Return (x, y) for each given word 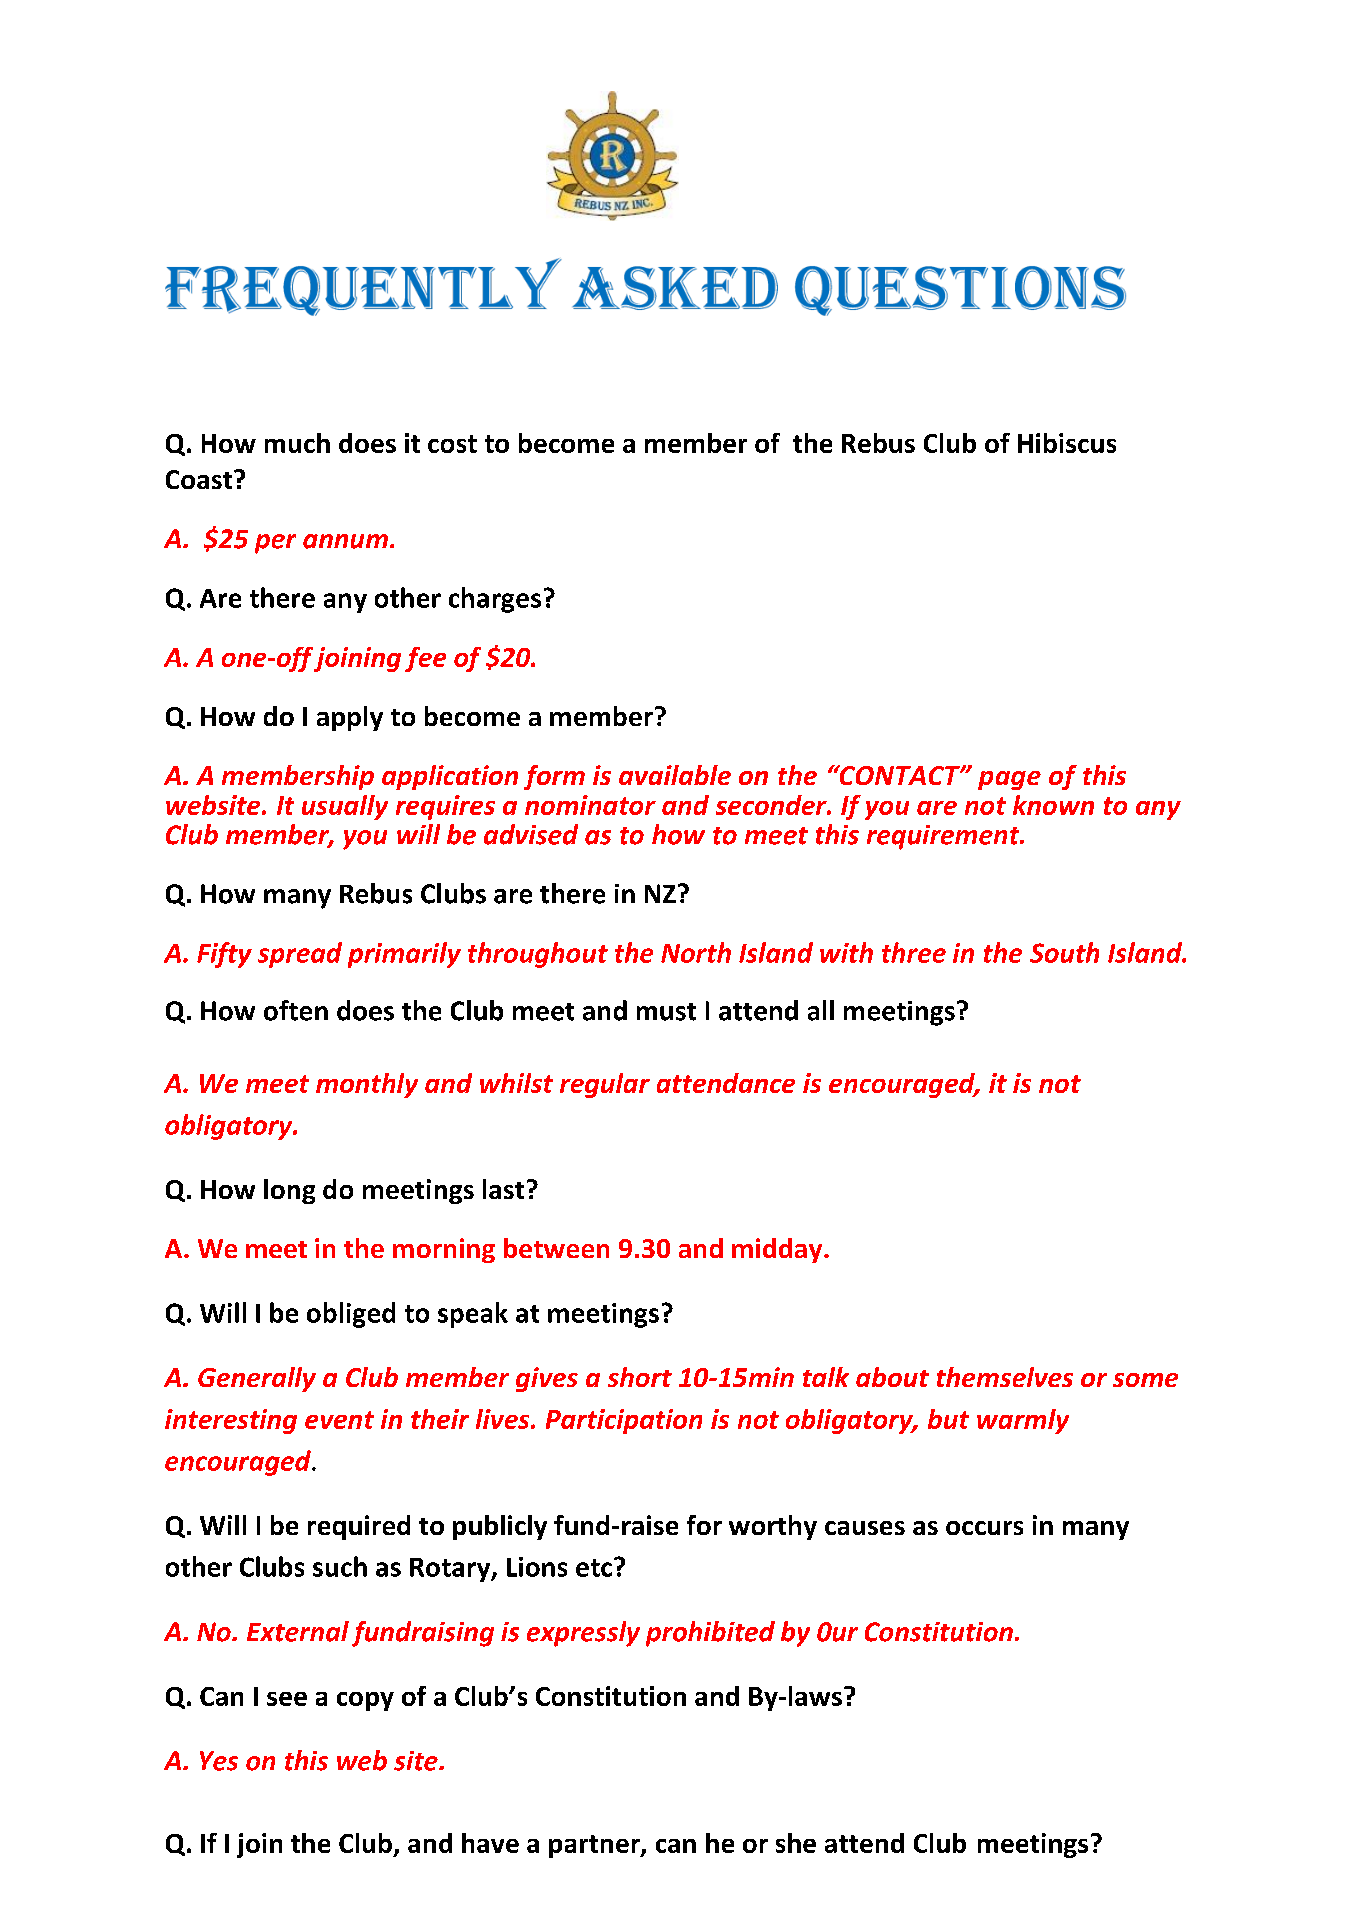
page (1009, 780)
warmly (1023, 1421)
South (1064, 952)
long (289, 1191)
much (297, 443)
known (1053, 805)
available (675, 775)
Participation (624, 1421)
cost (452, 444)
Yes (219, 1761)
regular (605, 1085)
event (339, 1420)
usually (345, 807)
